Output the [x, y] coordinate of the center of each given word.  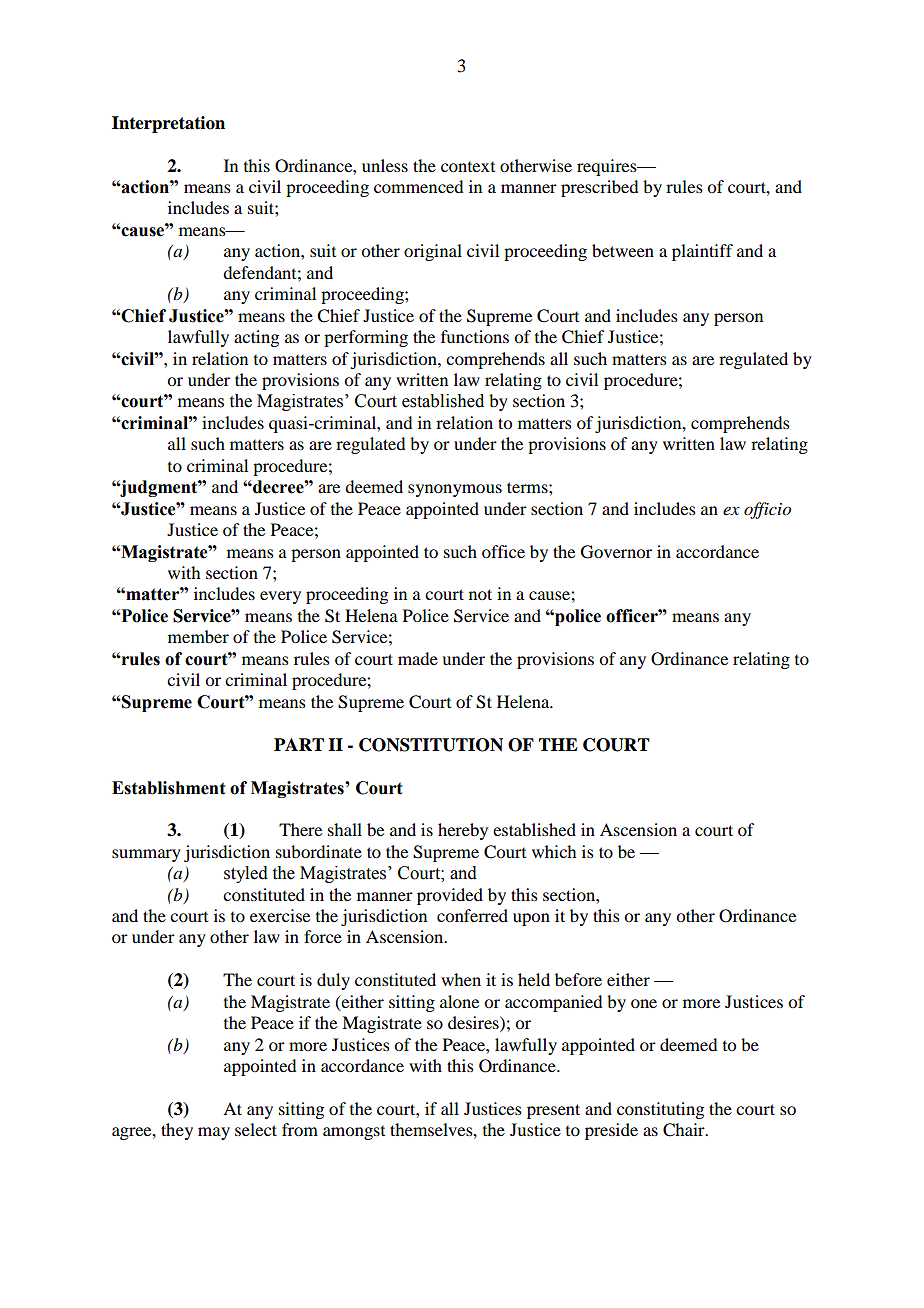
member [198, 636]
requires [608, 167]
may [214, 1133]
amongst [354, 1133]
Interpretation [168, 124]
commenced [418, 186]
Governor [616, 552]
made [418, 658]
